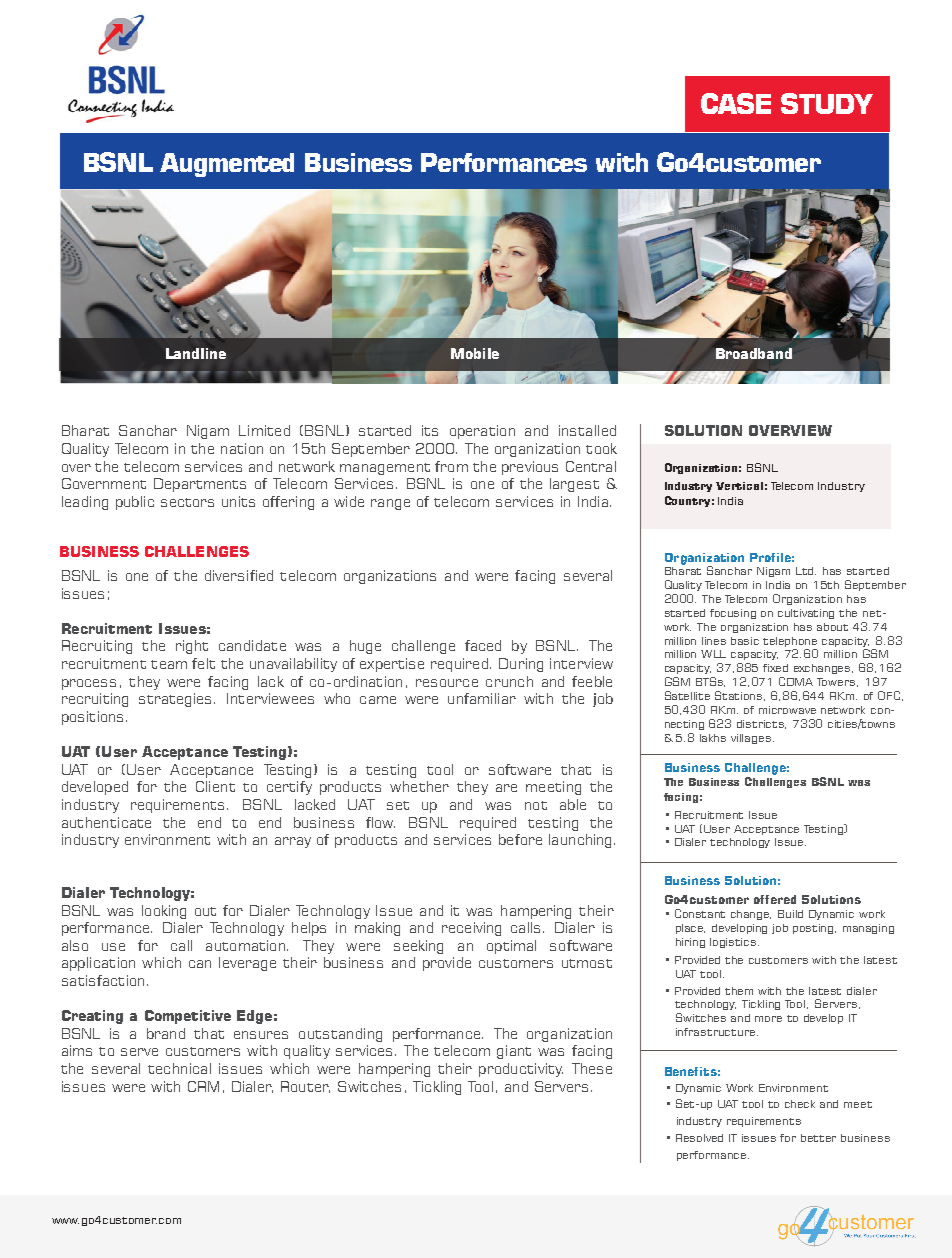  Describe the element at coordinates (736, 103) in the page. I see `CASE` at that location.
